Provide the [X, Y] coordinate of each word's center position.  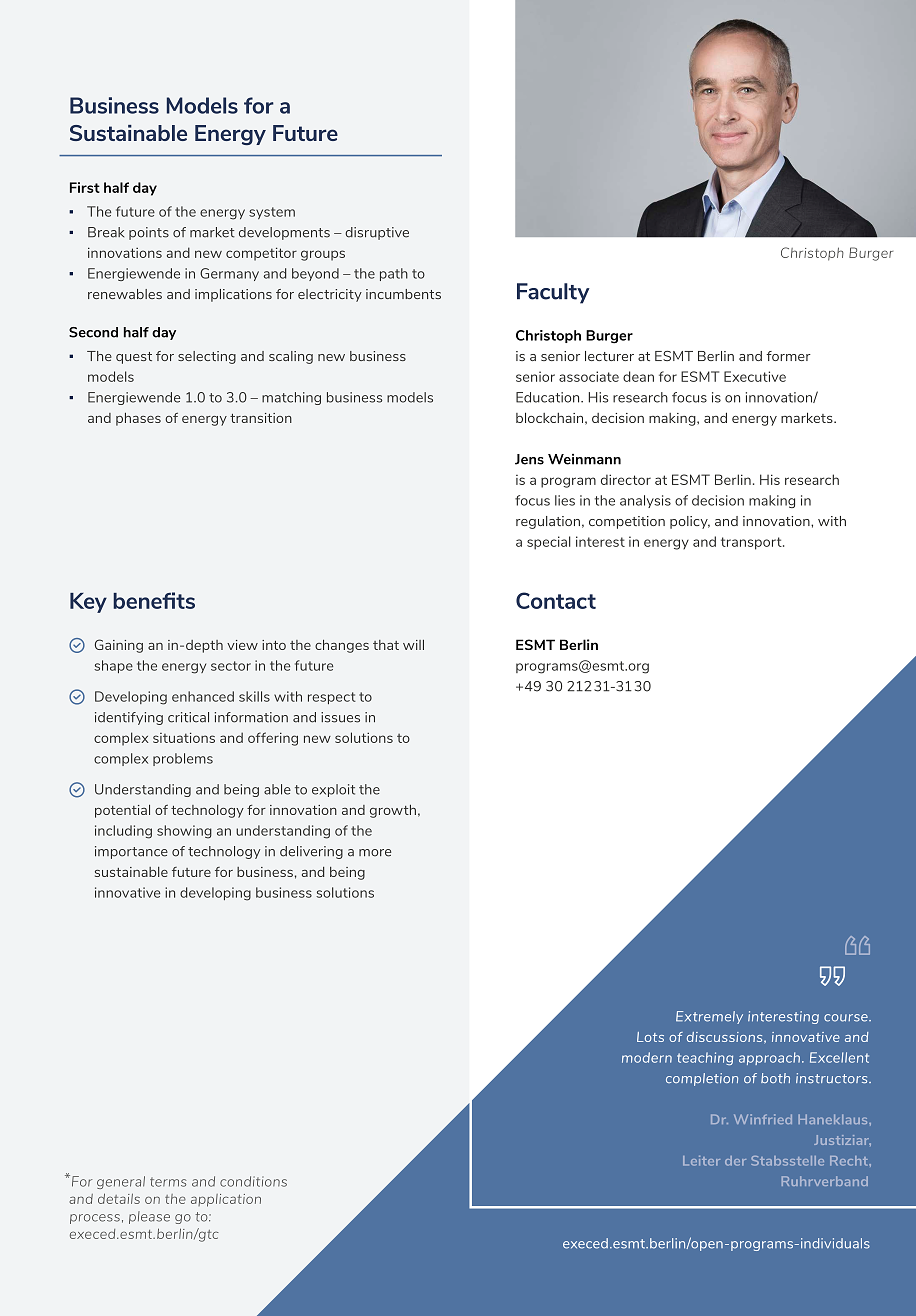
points [149, 233]
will [413, 645]
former [788, 356]
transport [752, 543]
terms [168, 1182]
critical [188, 717]
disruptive [377, 233]
